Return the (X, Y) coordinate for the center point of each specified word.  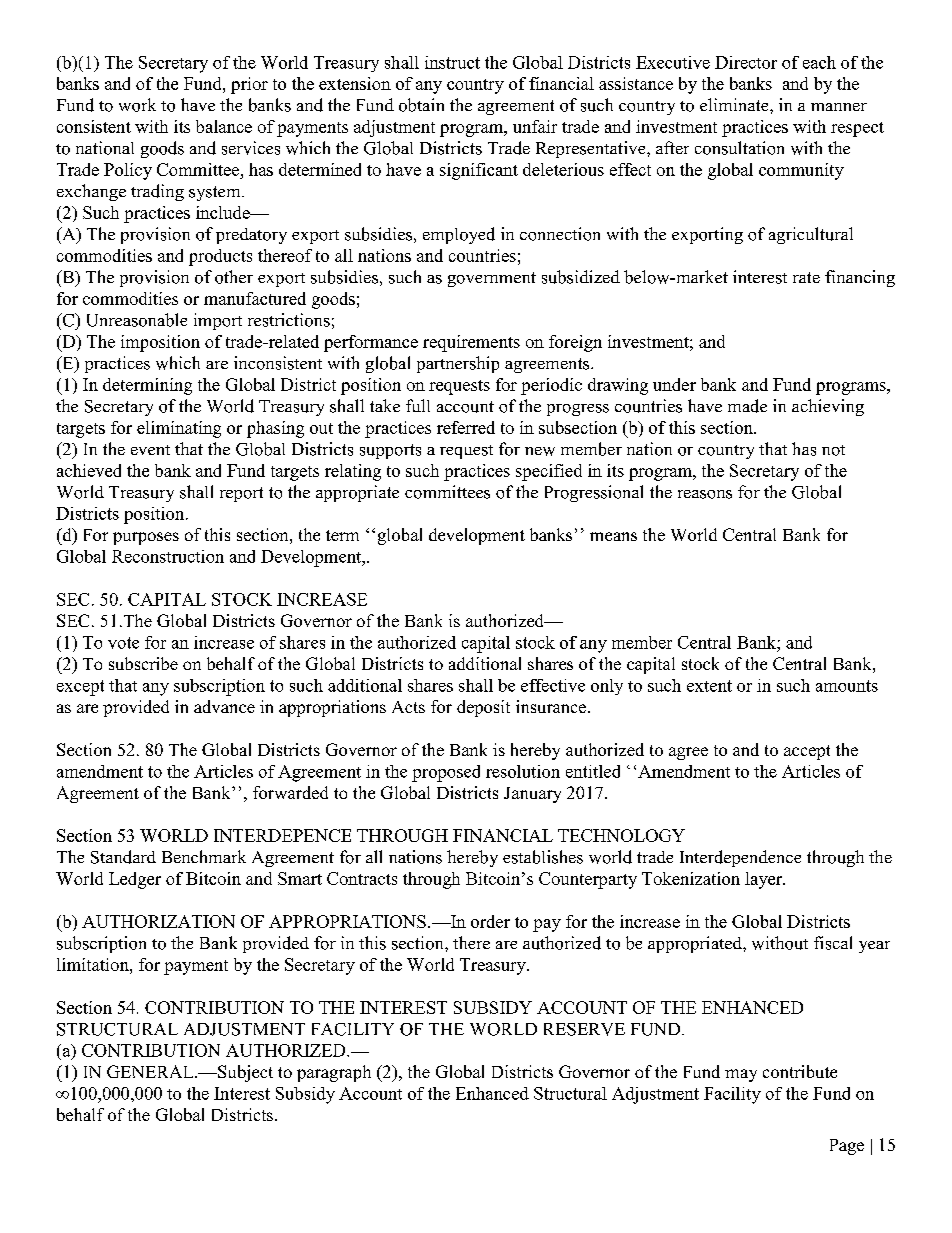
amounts (847, 686)
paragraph (334, 1073)
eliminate (735, 104)
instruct (452, 62)
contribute (800, 1071)
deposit (483, 708)
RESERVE (584, 1029)
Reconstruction (168, 556)
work (137, 105)
